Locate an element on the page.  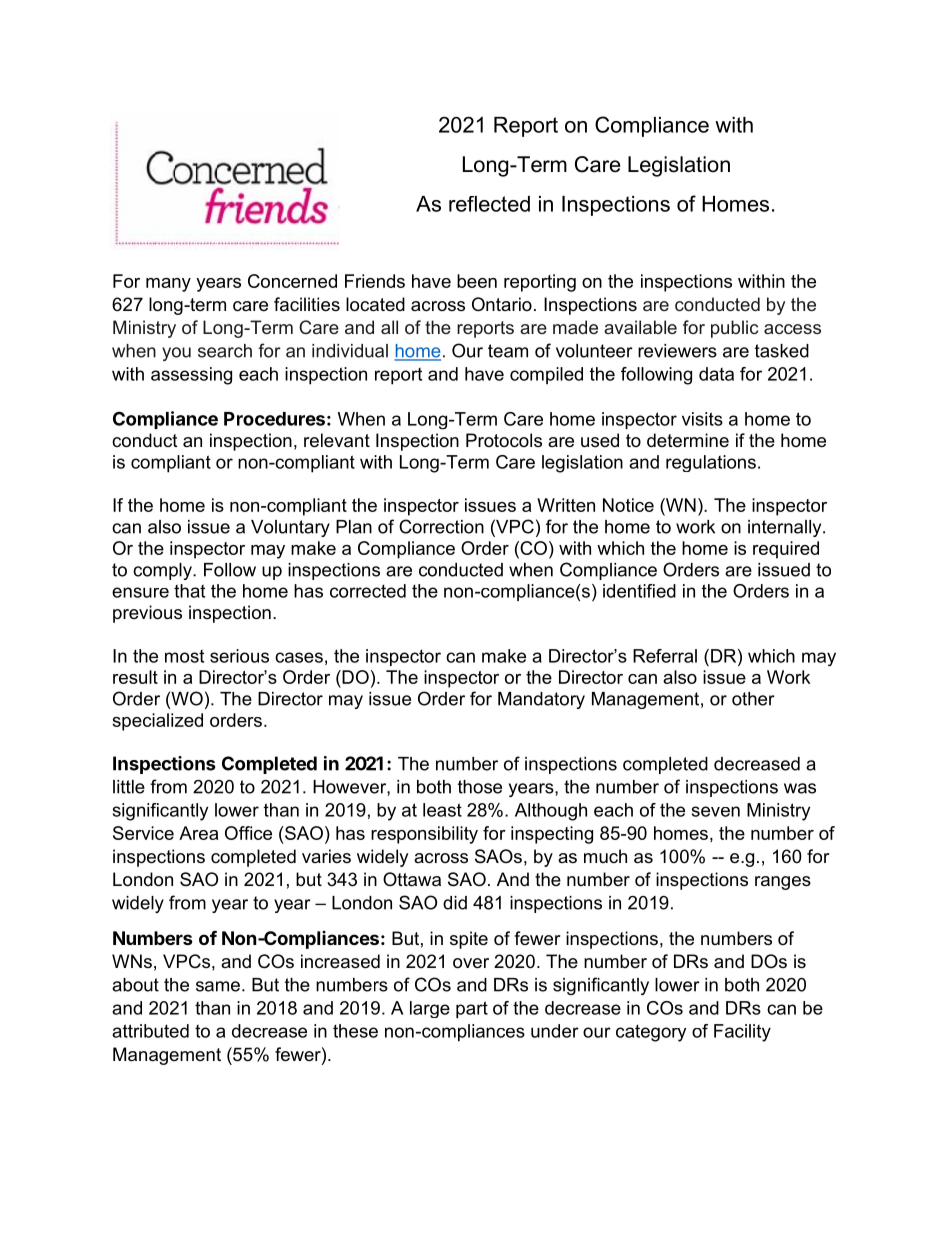
same is located at coordinates (218, 986).
